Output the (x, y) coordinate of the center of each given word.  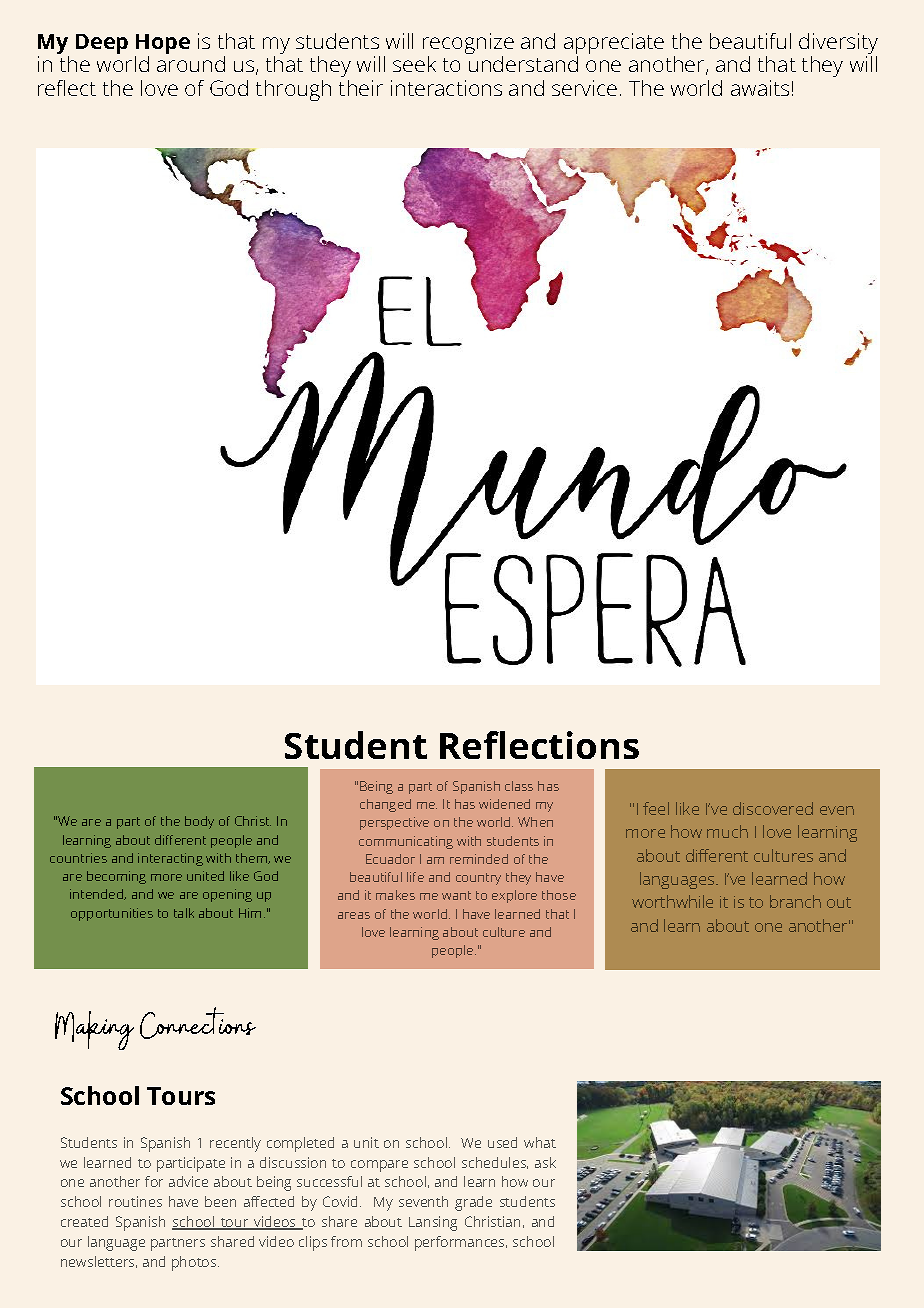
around (191, 64)
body (199, 822)
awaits (760, 88)
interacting (170, 859)
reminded (479, 859)
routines (135, 1201)
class (519, 786)
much (727, 831)
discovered (773, 808)
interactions (446, 88)
